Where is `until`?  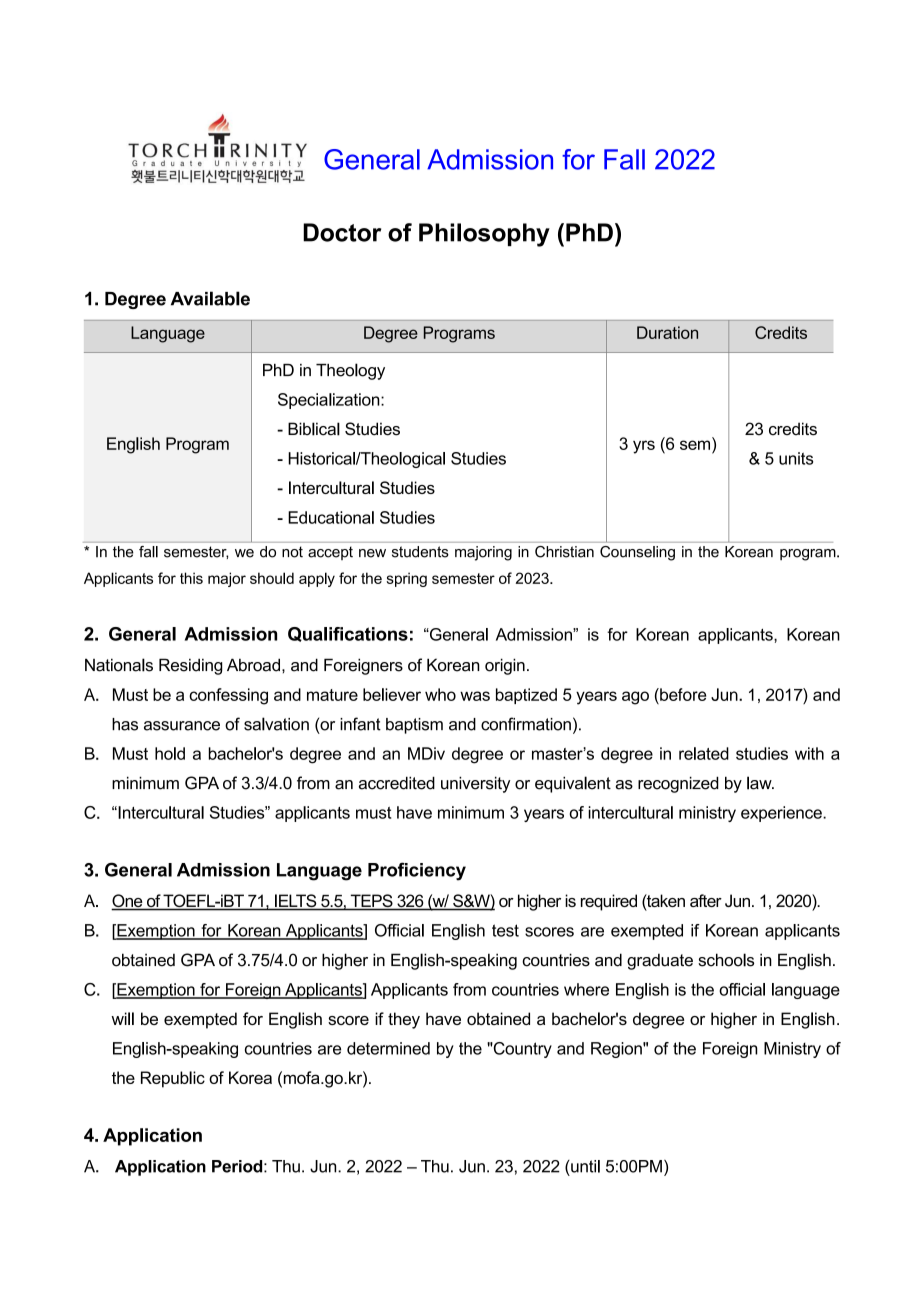 until is located at coordinates (584, 1166).
